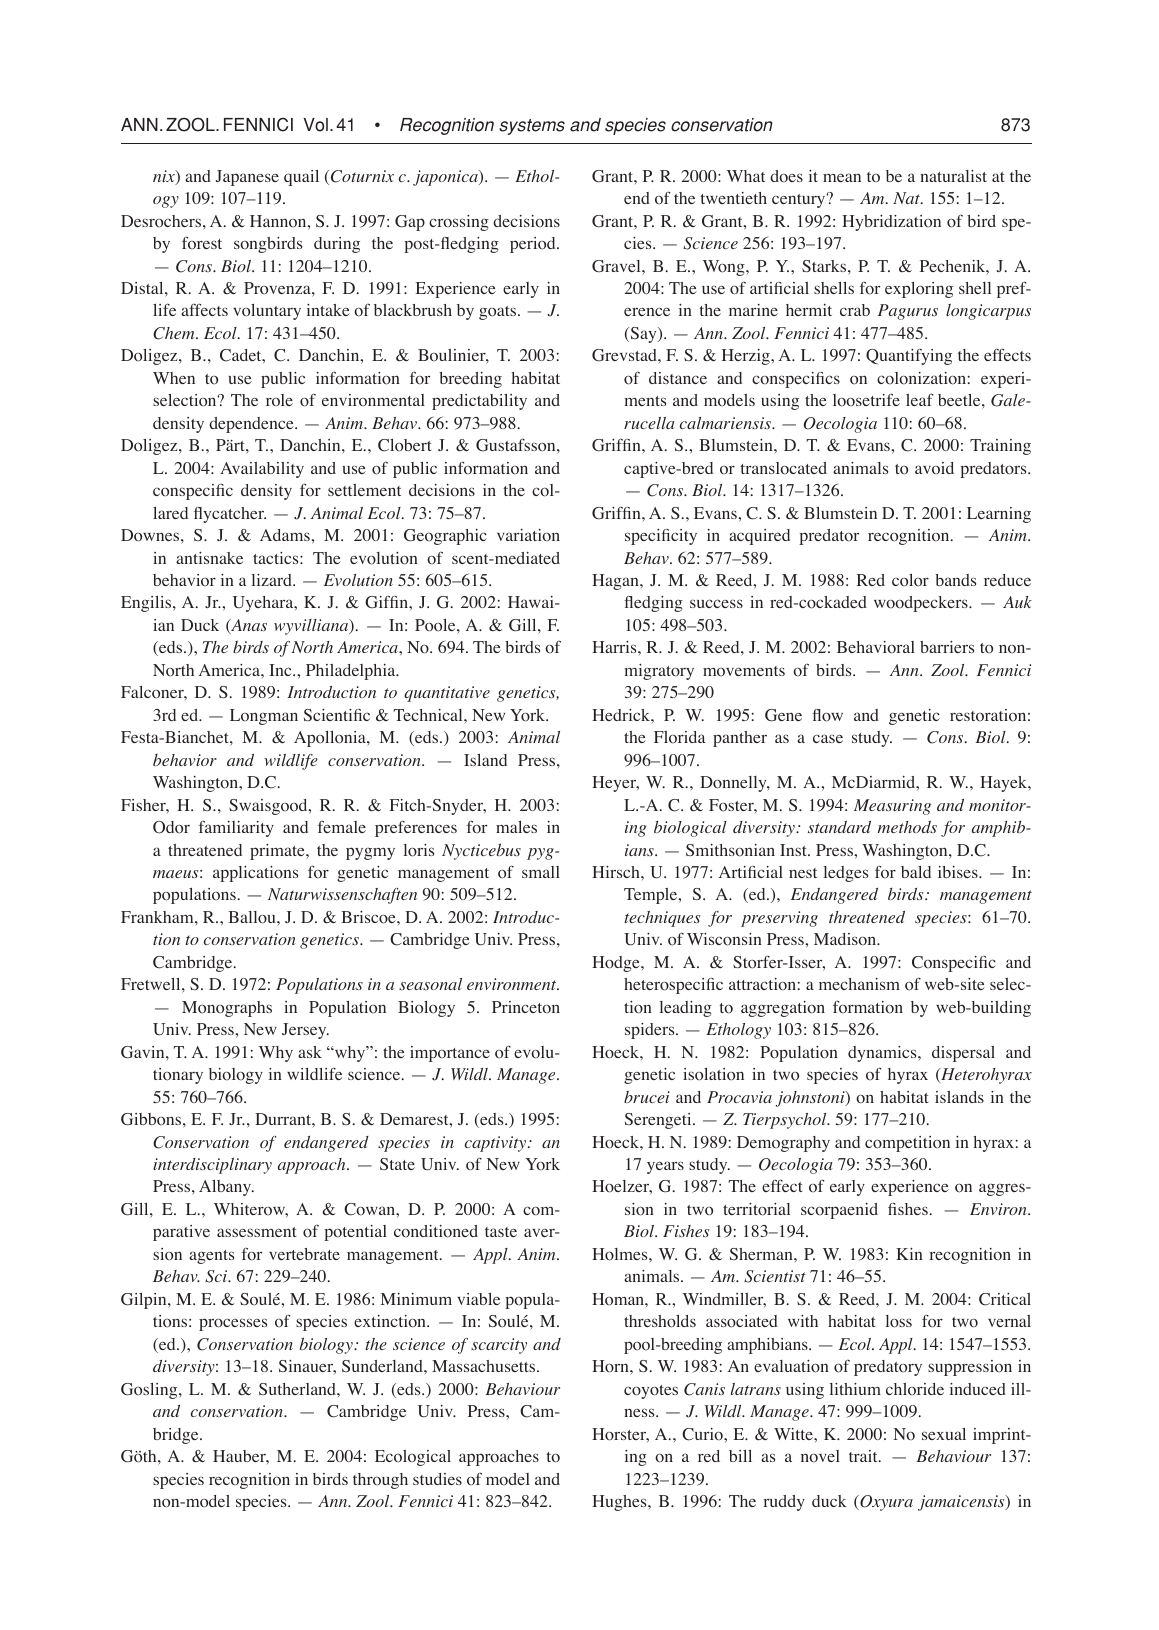 The height and width of the page is (1630, 1159). I want to click on Hughes, so click(620, 1503).
